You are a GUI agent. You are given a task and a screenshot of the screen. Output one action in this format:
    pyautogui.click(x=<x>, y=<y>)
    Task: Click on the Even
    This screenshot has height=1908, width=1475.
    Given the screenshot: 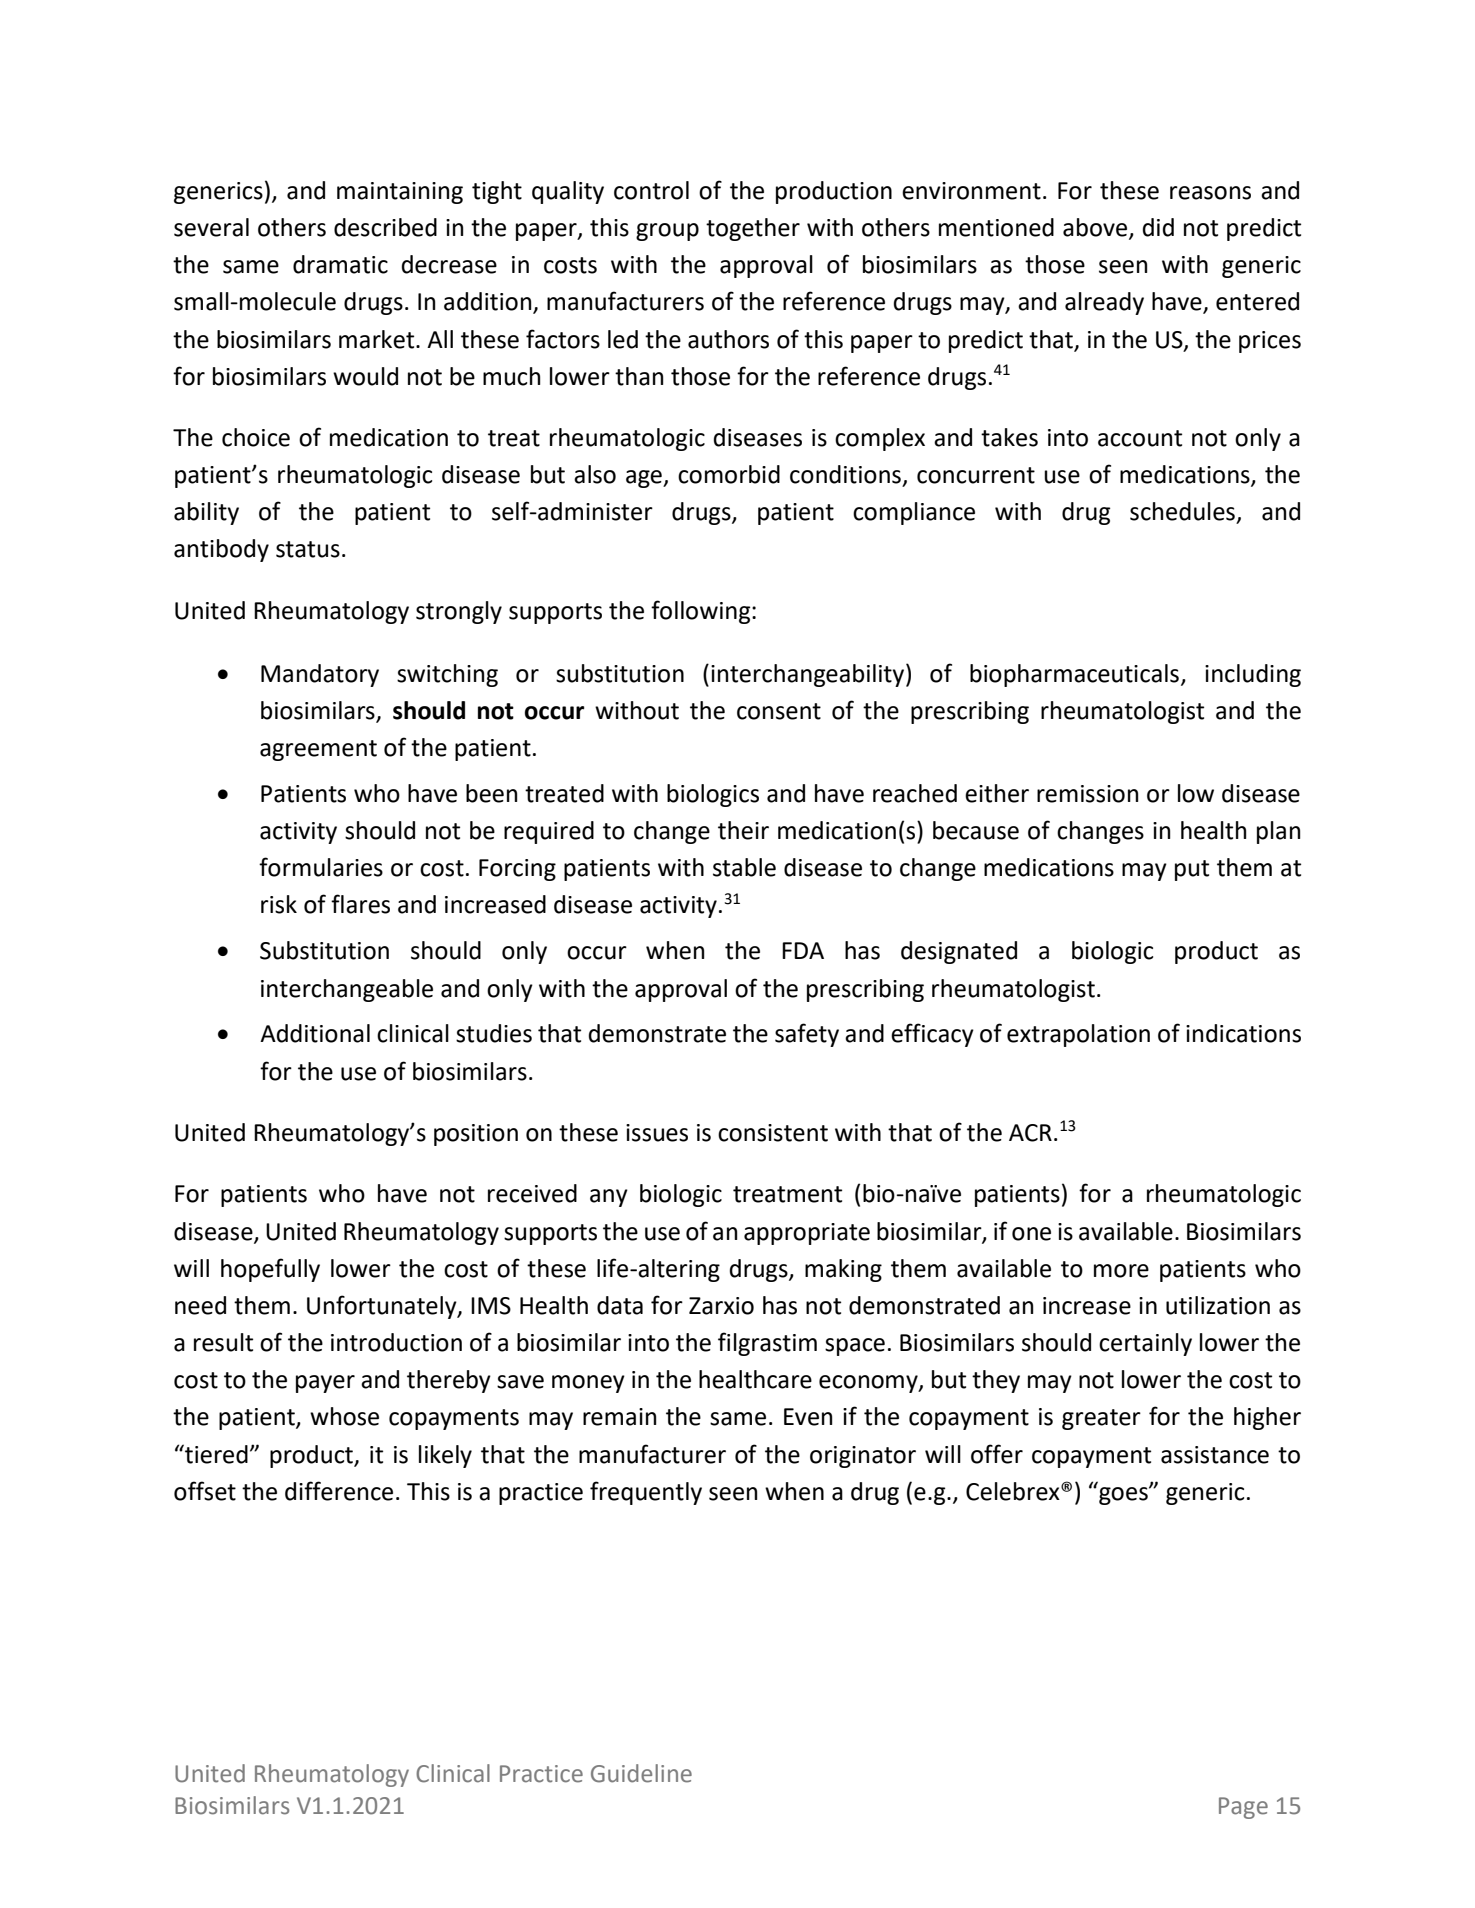 What is the action you would take?
    pyautogui.click(x=808, y=1417)
